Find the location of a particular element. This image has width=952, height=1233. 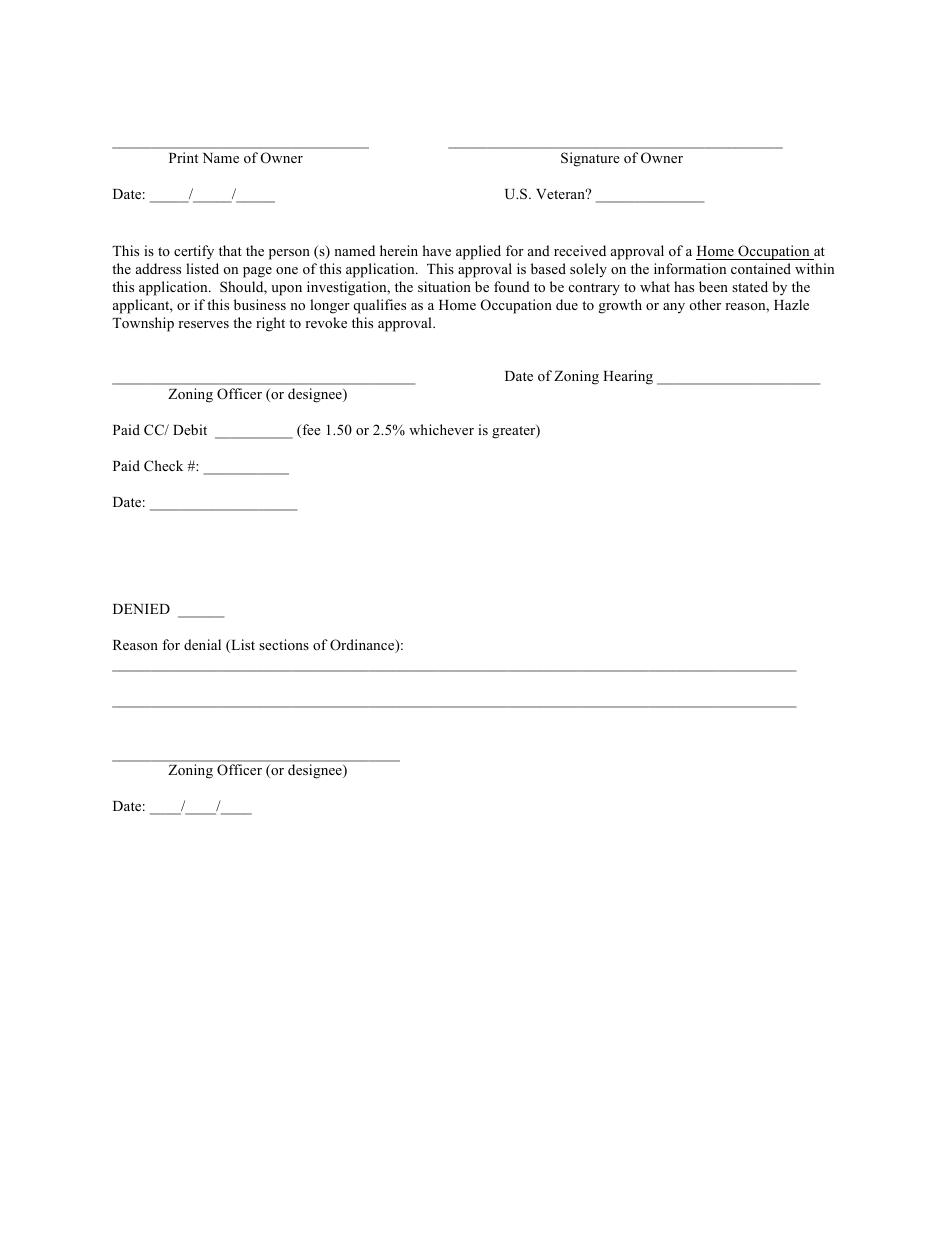

sections is located at coordinates (284, 644).
